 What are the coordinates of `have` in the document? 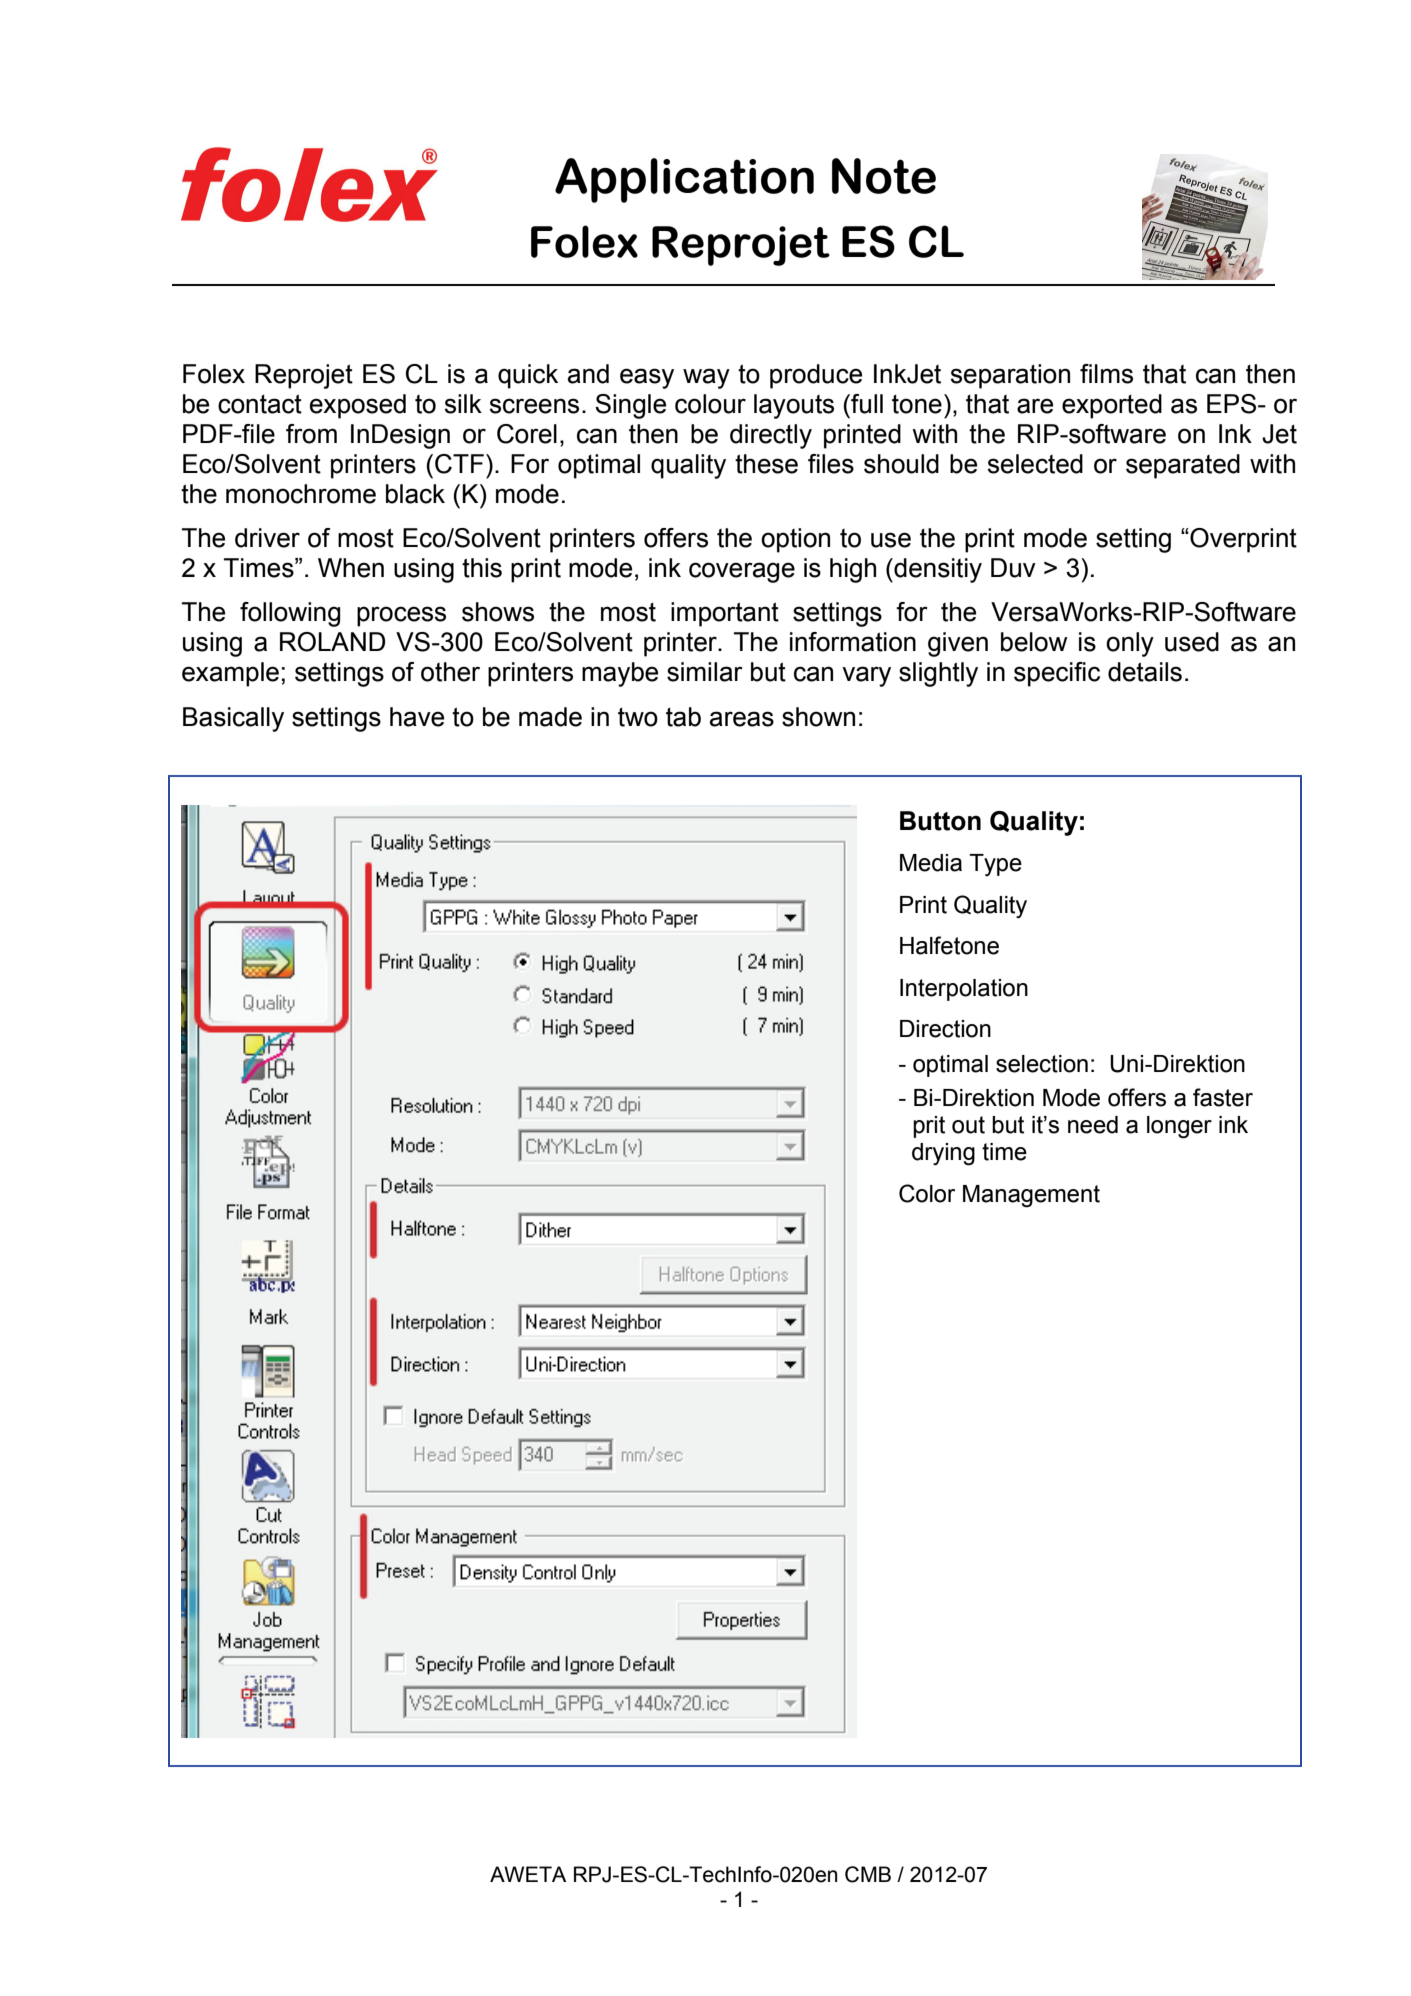 It's located at (417, 717).
